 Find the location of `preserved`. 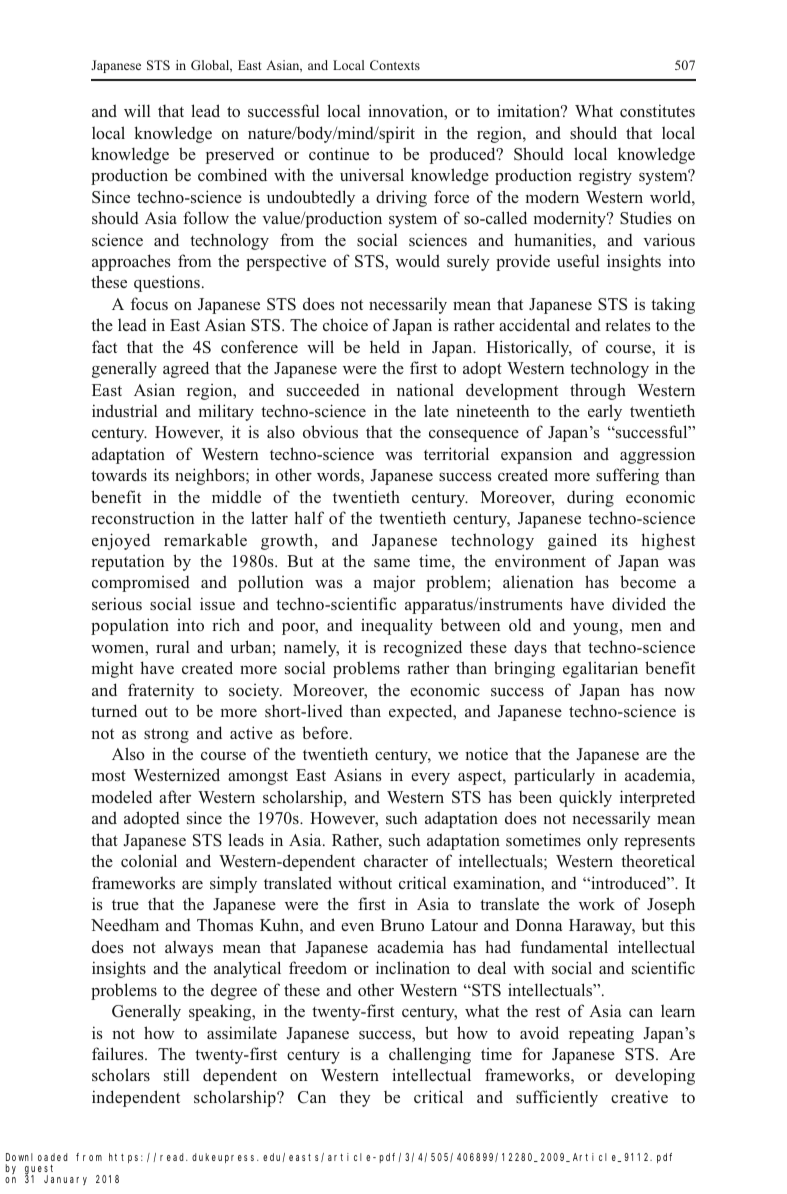

preserved is located at coordinates (240, 155).
